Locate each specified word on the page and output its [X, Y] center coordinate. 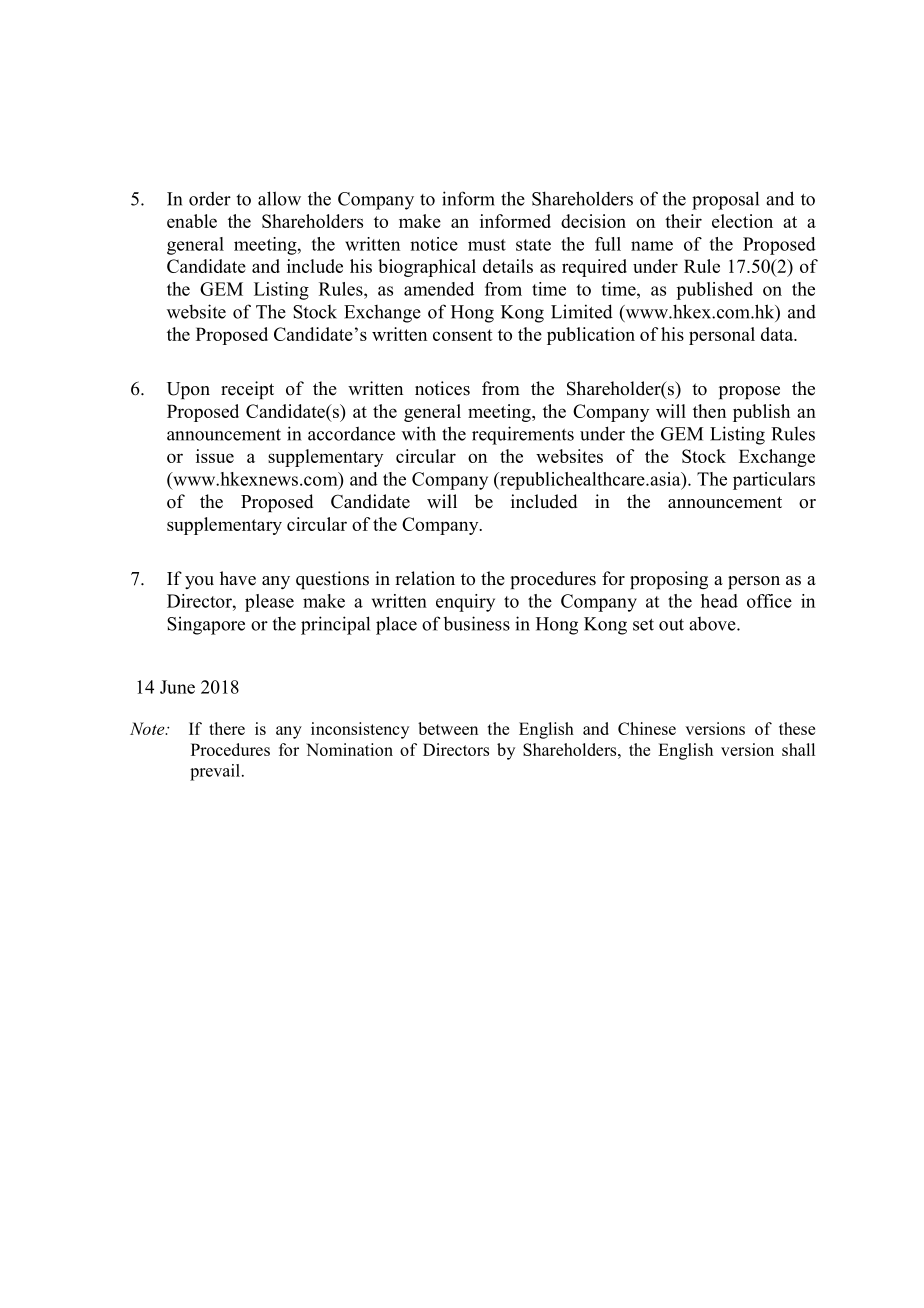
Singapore [206, 625]
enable [192, 221]
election [742, 221]
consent [463, 335]
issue [215, 456]
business [477, 623]
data [778, 334]
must [487, 245]
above [713, 624]
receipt [247, 390]
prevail [215, 772]
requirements [523, 435]
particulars [774, 481]
